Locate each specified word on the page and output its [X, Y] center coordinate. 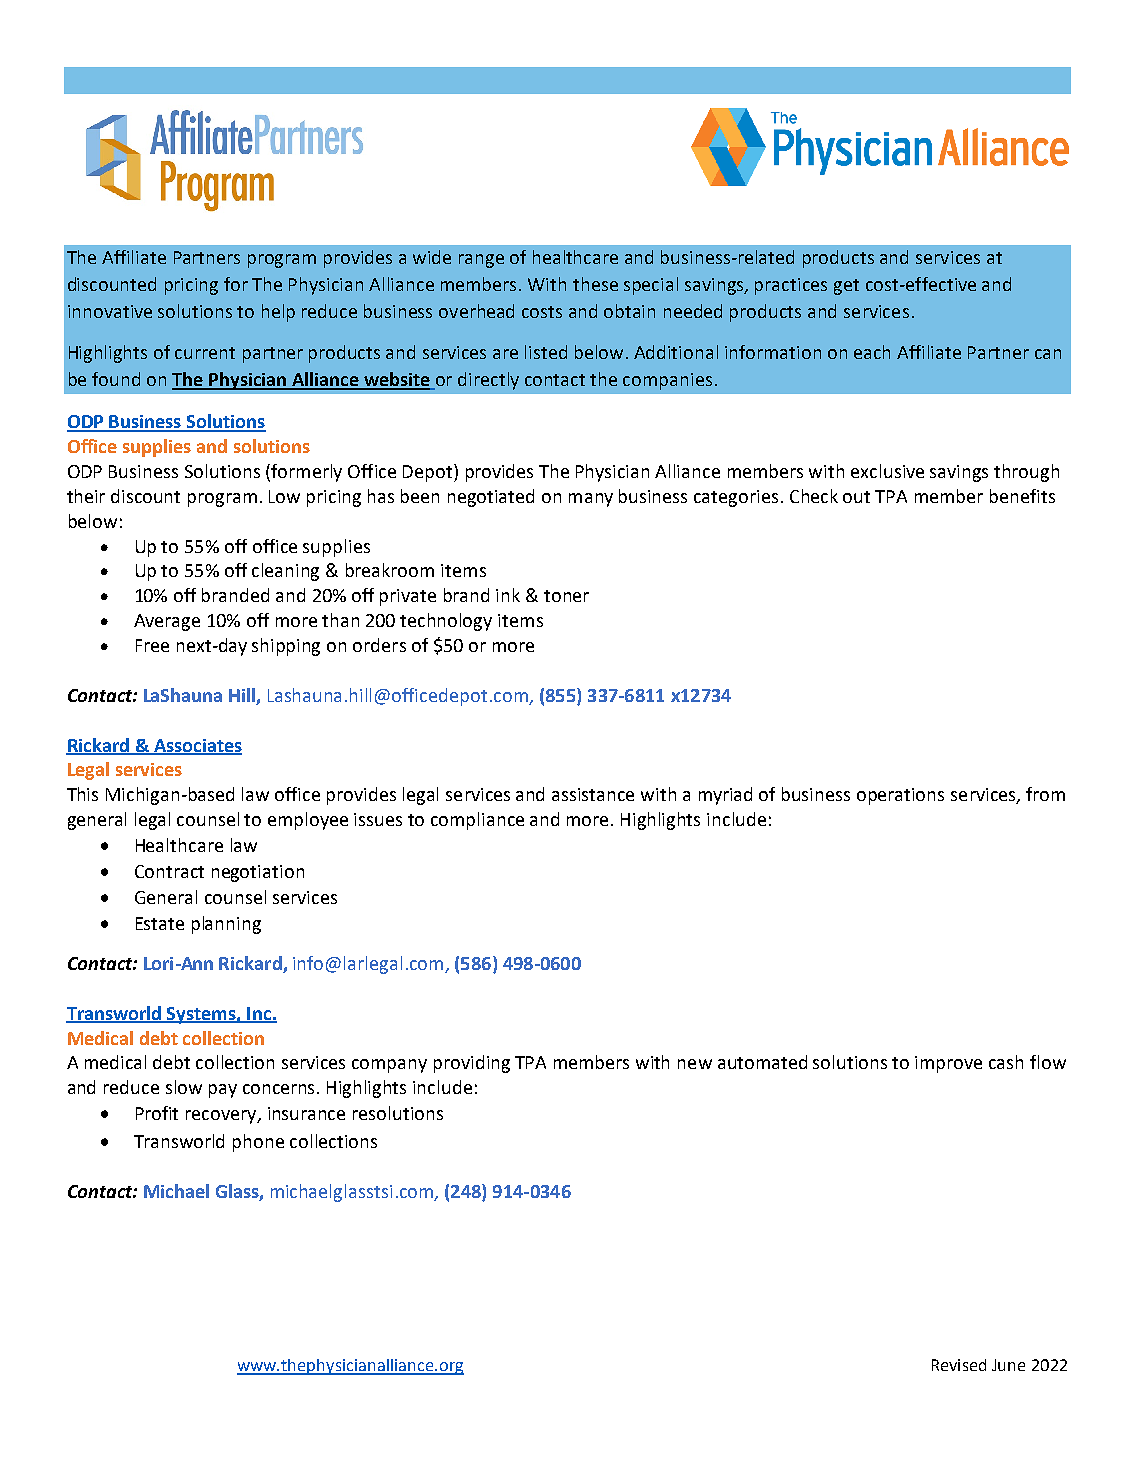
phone [258, 1143]
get [846, 287]
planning [226, 925]
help [278, 313]
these [595, 284]
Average [167, 622]
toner [566, 596]
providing [472, 1064]
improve [948, 1064]
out [856, 497]
